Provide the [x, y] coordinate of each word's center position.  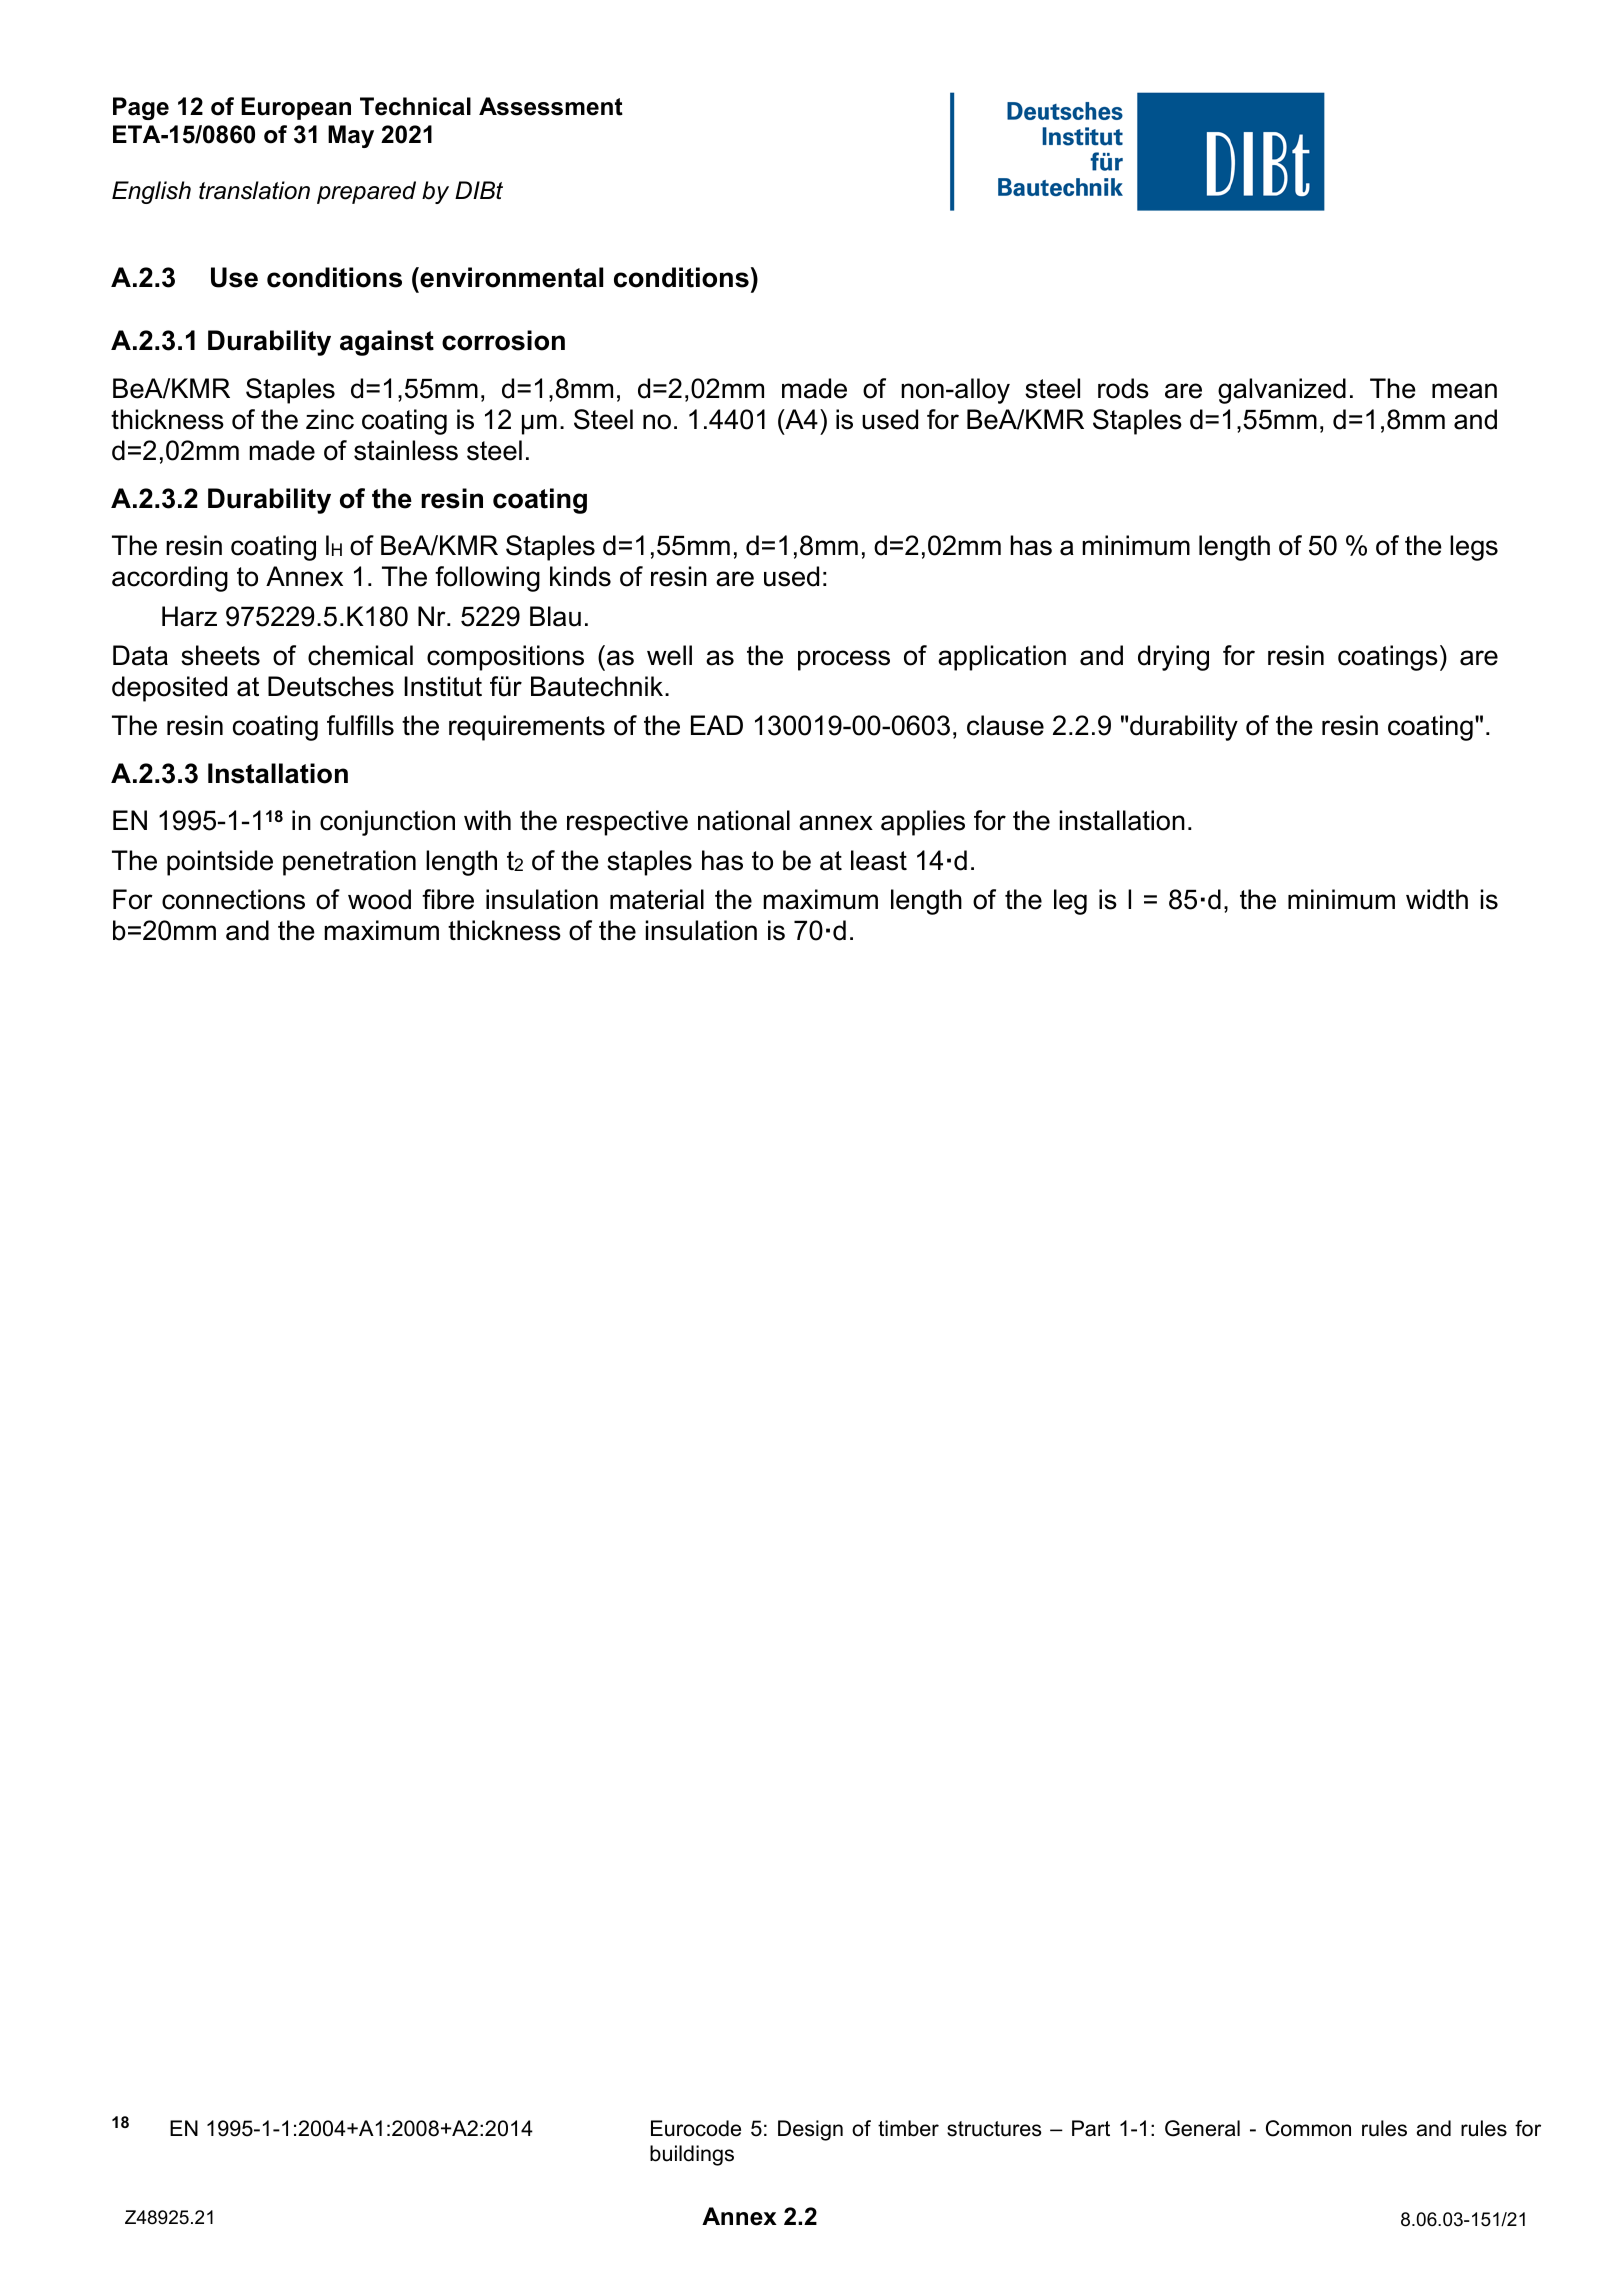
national [744, 820]
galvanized [1282, 391]
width [1437, 899]
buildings [692, 2155]
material [657, 899]
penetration [349, 863]
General [1202, 2128]
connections [233, 899]
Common [1308, 2128]
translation [254, 190]
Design [810, 2130]
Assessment [551, 106]
